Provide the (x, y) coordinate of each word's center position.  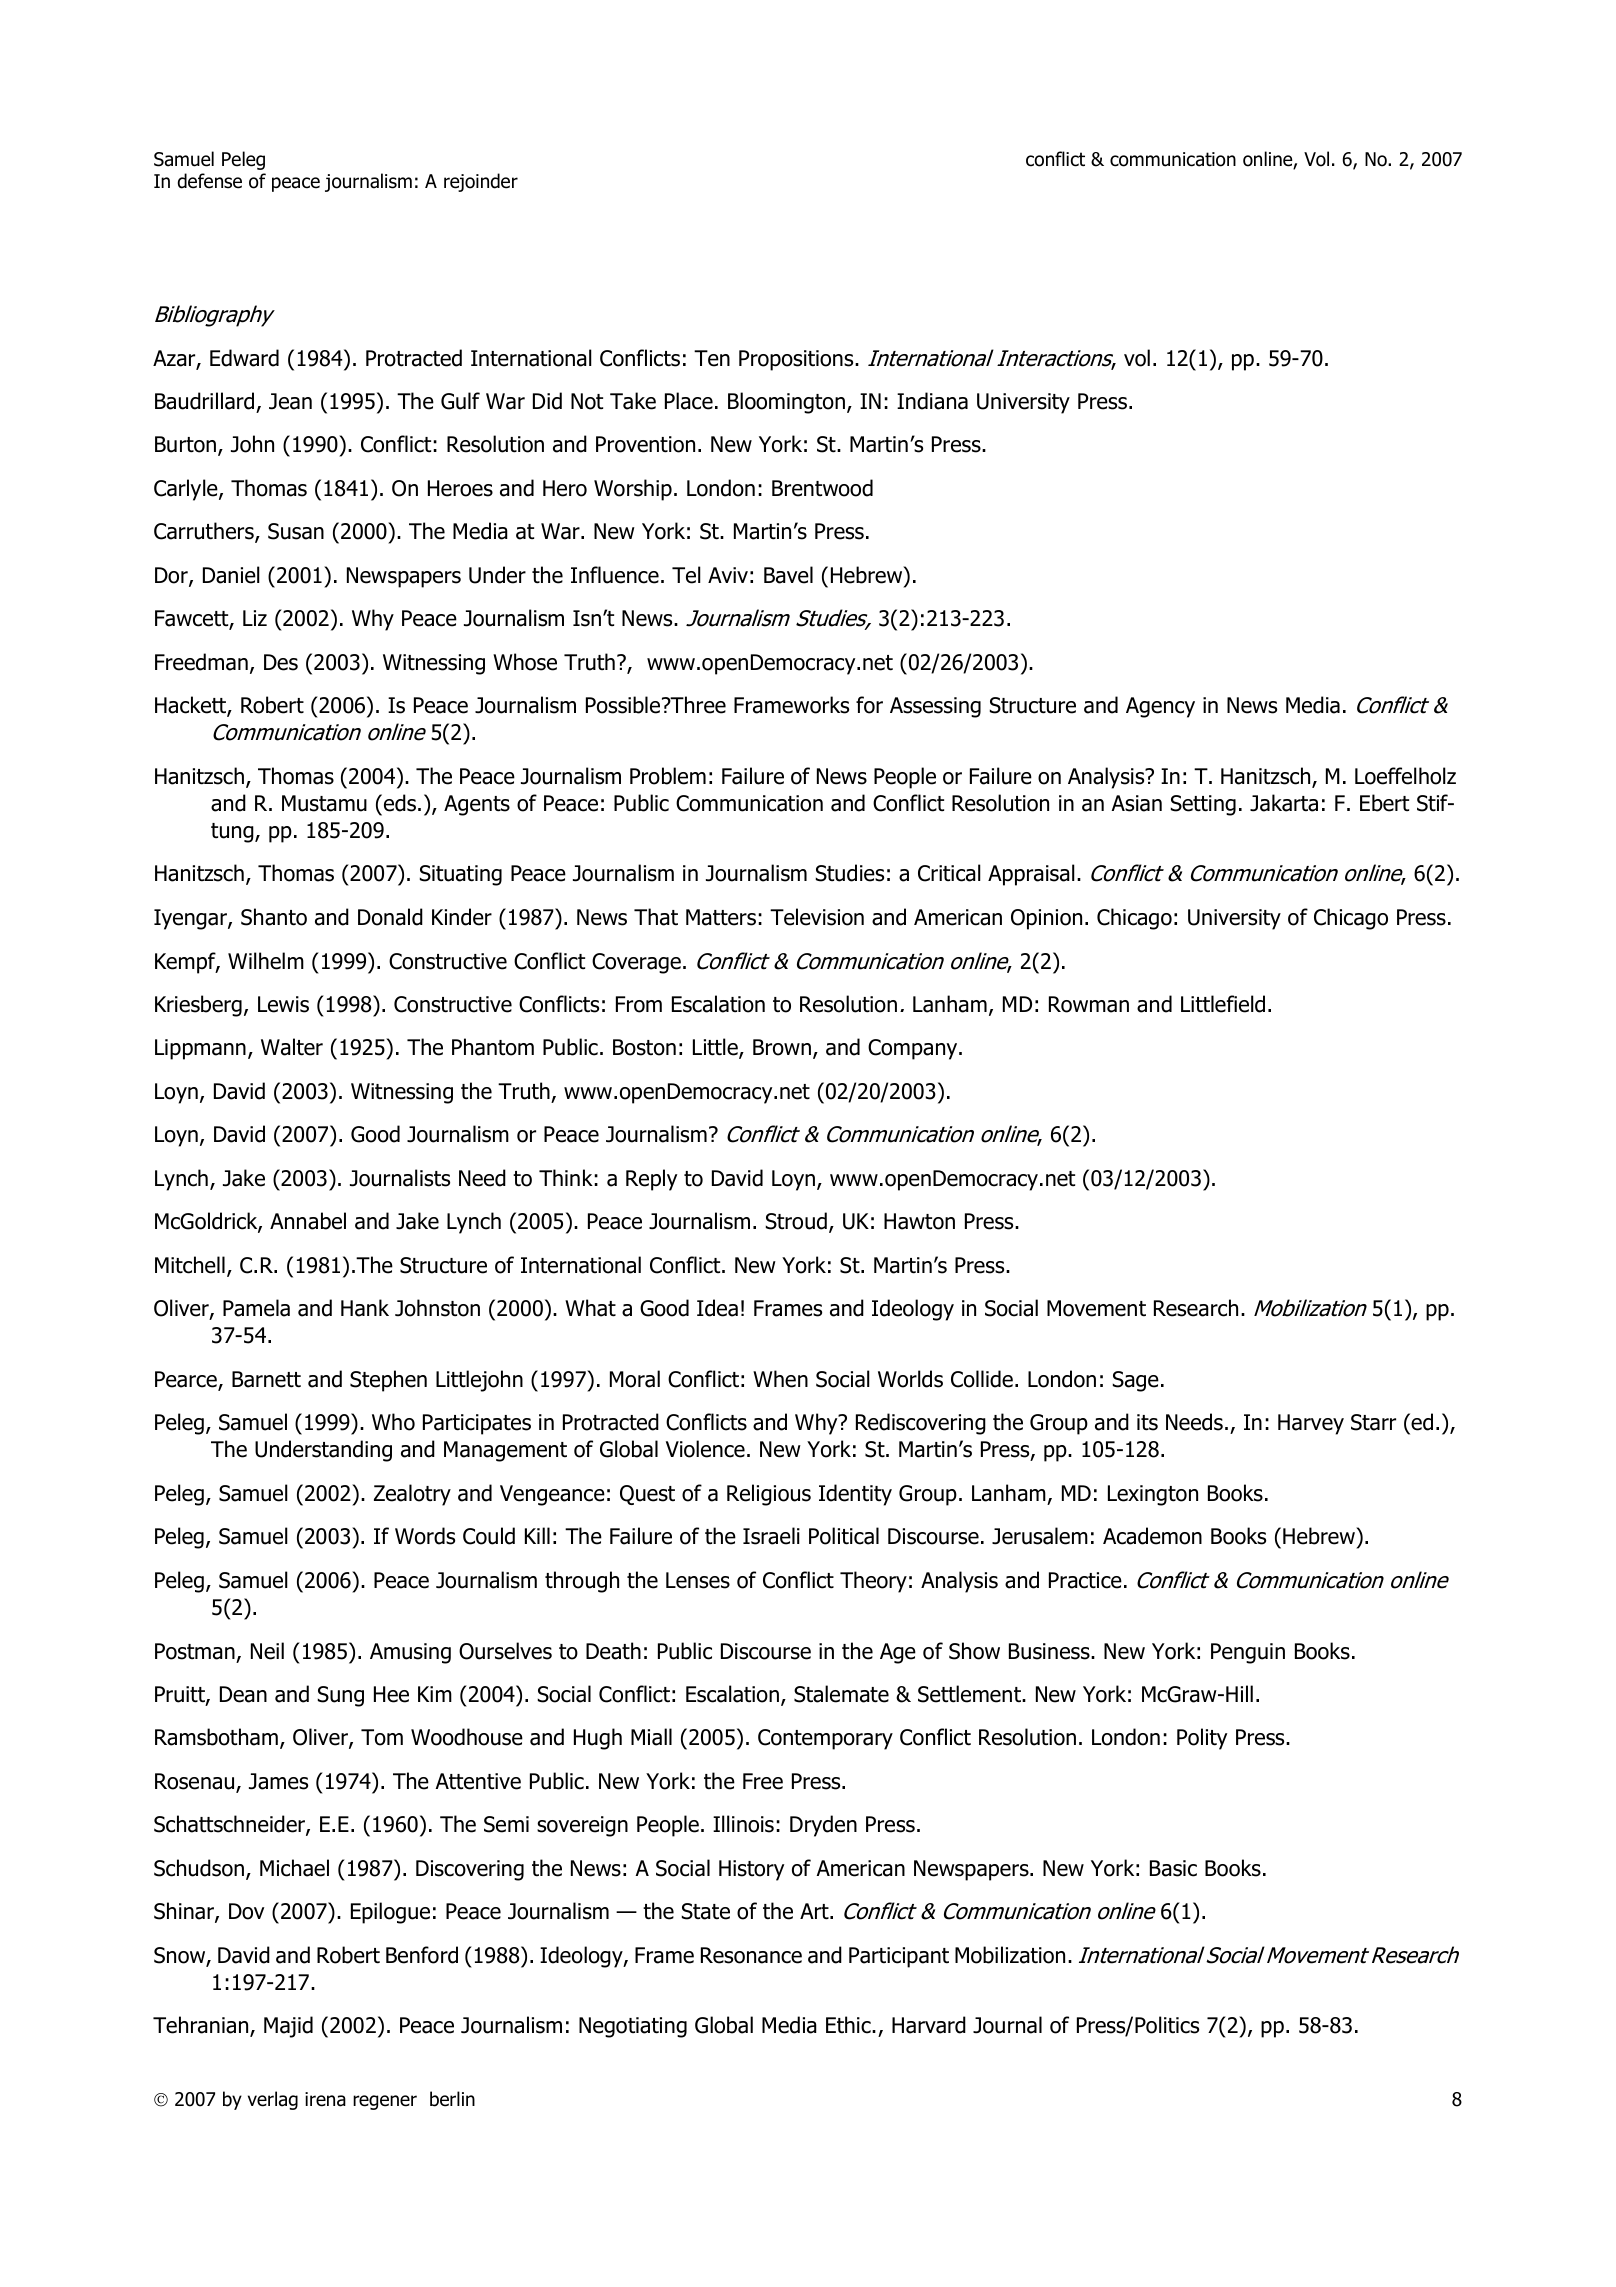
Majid (288, 2027)
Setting (1203, 805)
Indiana (932, 401)
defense (210, 181)
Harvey (1311, 1424)
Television (817, 917)
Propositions (797, 360)
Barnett (266, 1379)
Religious (769, 1495)
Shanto (274, 917)
